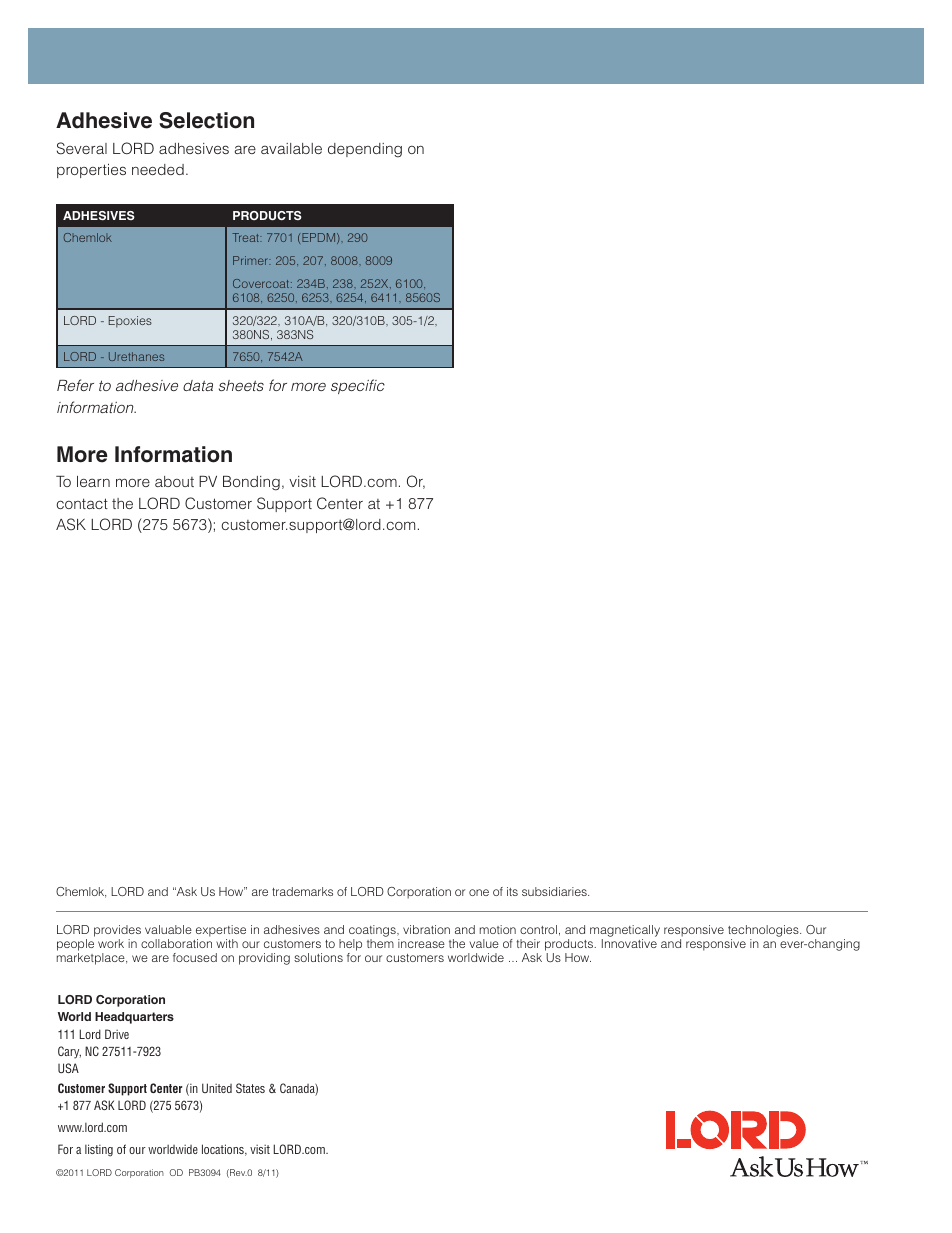  What do you see at coordinates (365, 150) in the image?
I see `depending` at bounding box center [365, 150].
